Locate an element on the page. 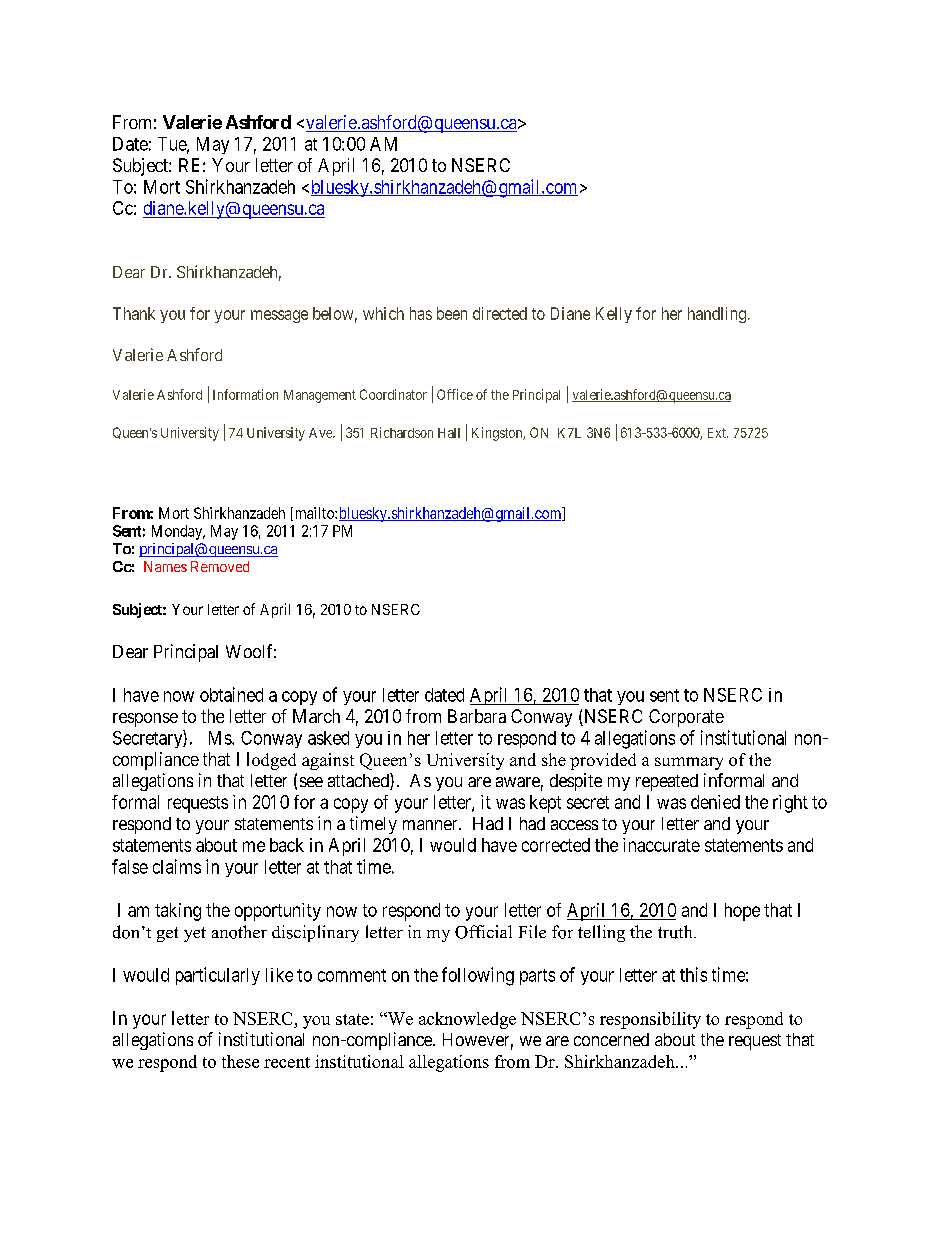 This document has height=1233, width=952. manner is located at coordinates (431, 825).
